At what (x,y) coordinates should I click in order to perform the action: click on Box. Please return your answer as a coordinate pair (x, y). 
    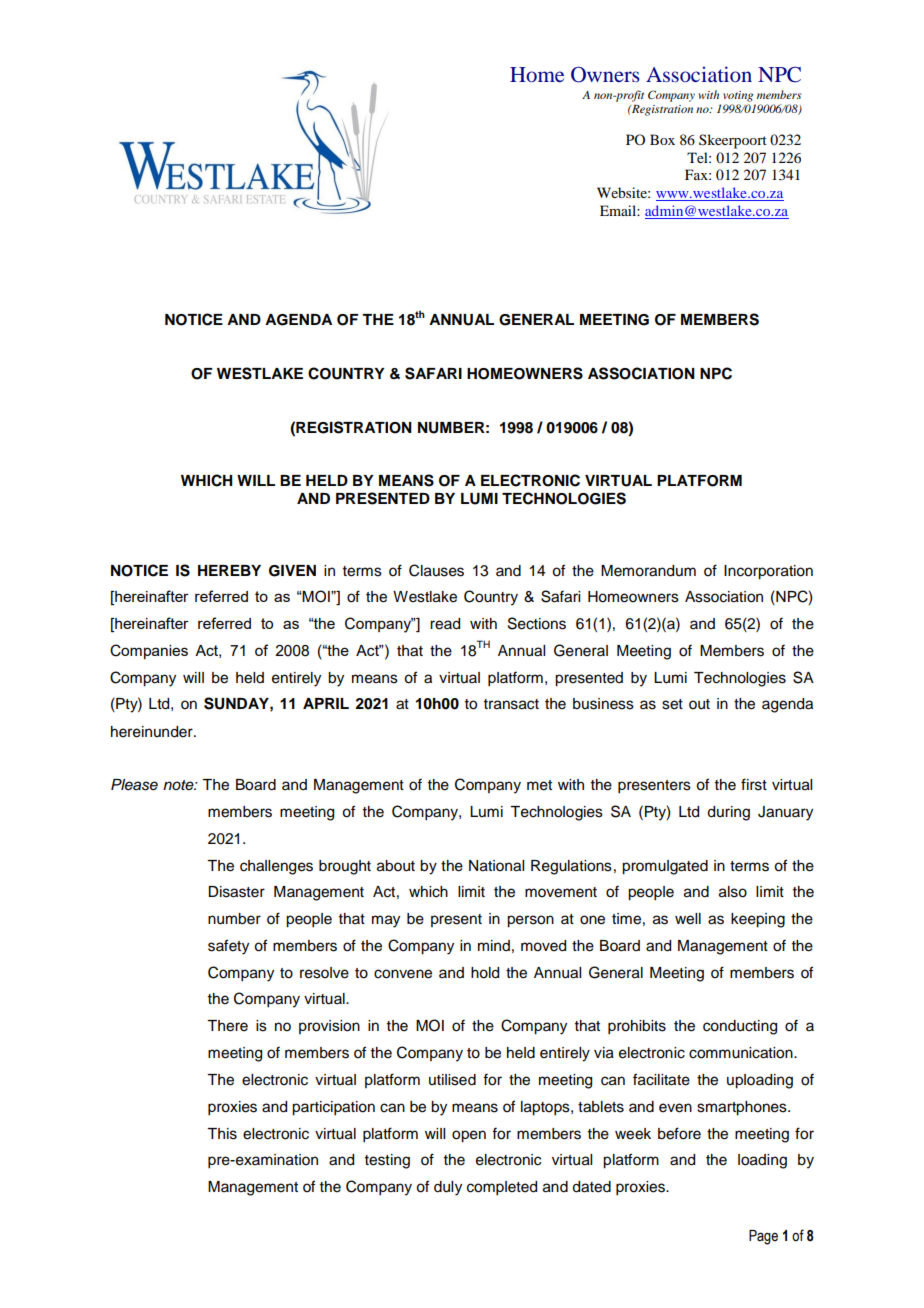
    Looking at the image, I should click on (662, 139).
